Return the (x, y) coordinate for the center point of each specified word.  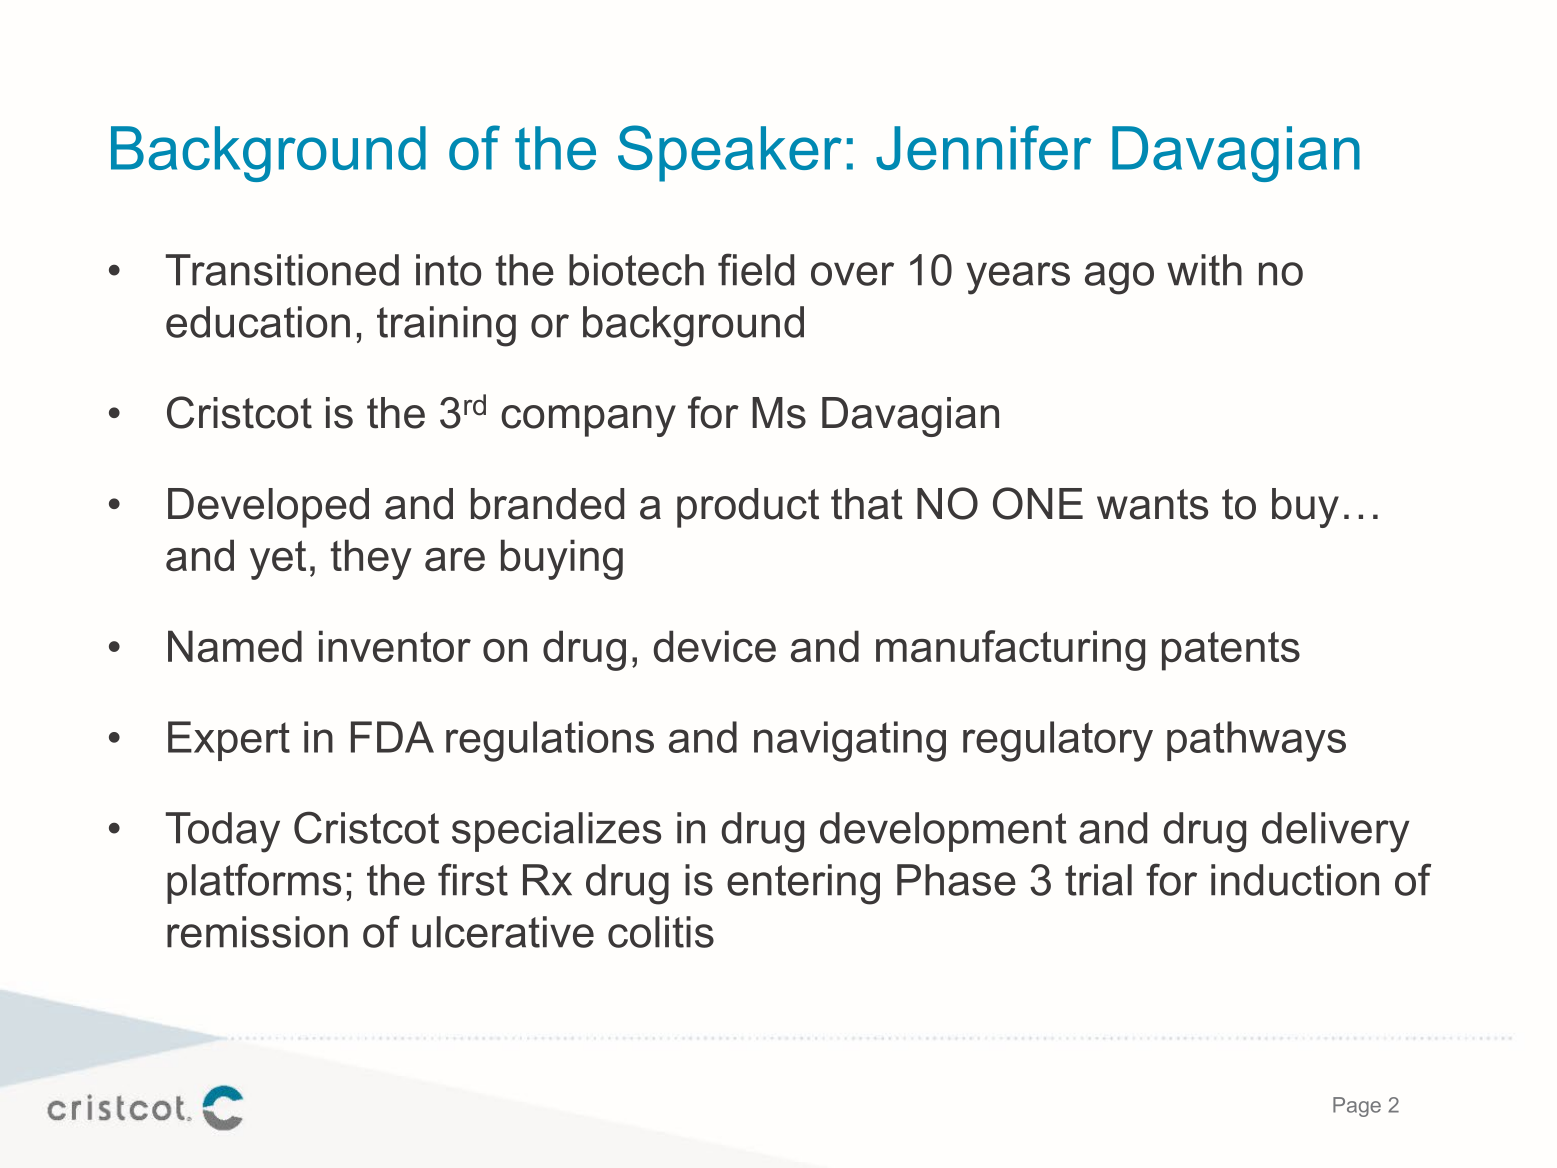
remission (257, 932)
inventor (395, 646)
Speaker (730, 153)
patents (1231, 651)
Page (1357, 1107)
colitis (661, 932)
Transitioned (282, 270)
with (1204, 270)
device (714, 646)
